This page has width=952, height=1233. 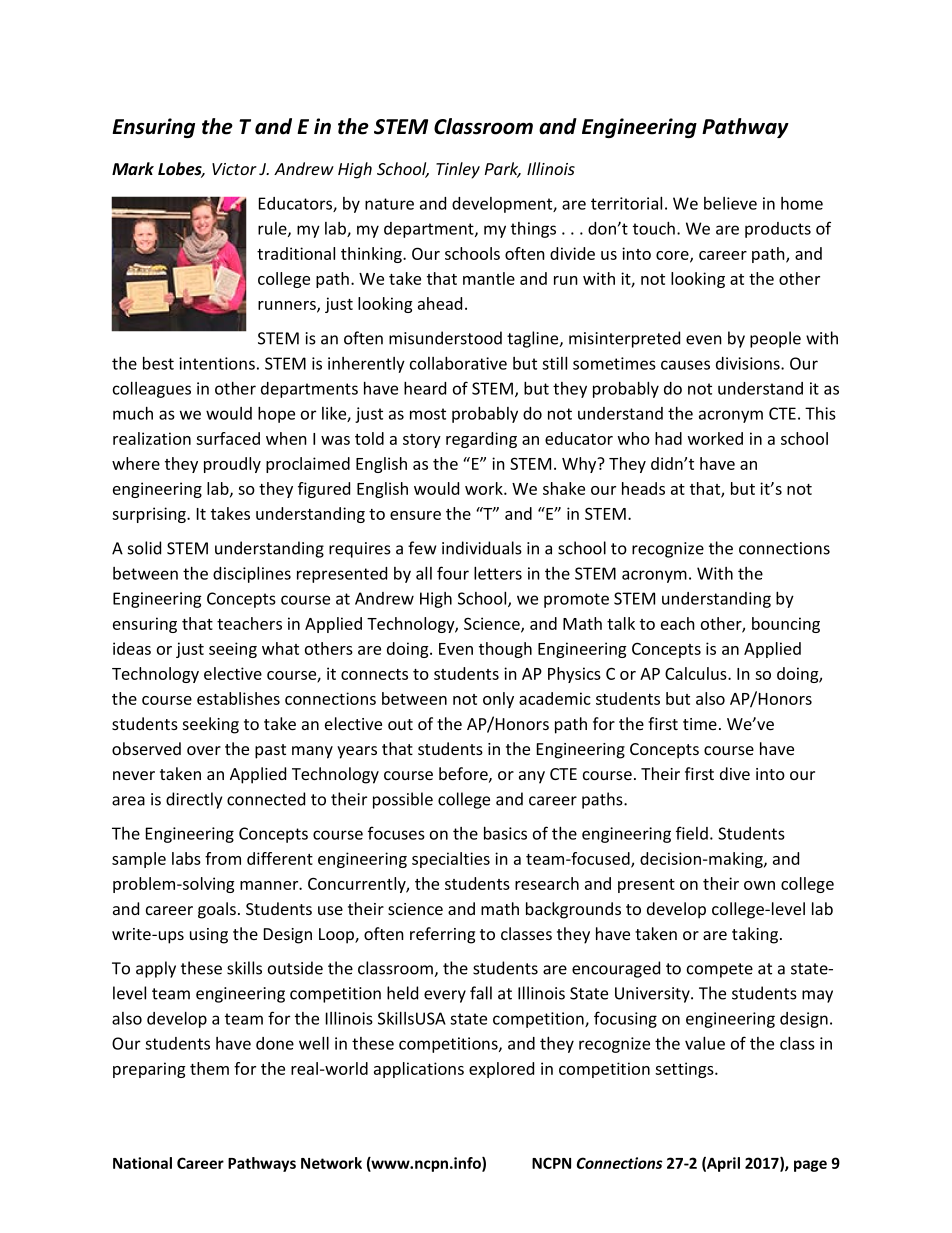 What do you see at coordinates (234, 169) in the page?
I see `Victor` at bounding box center [234, 169].
